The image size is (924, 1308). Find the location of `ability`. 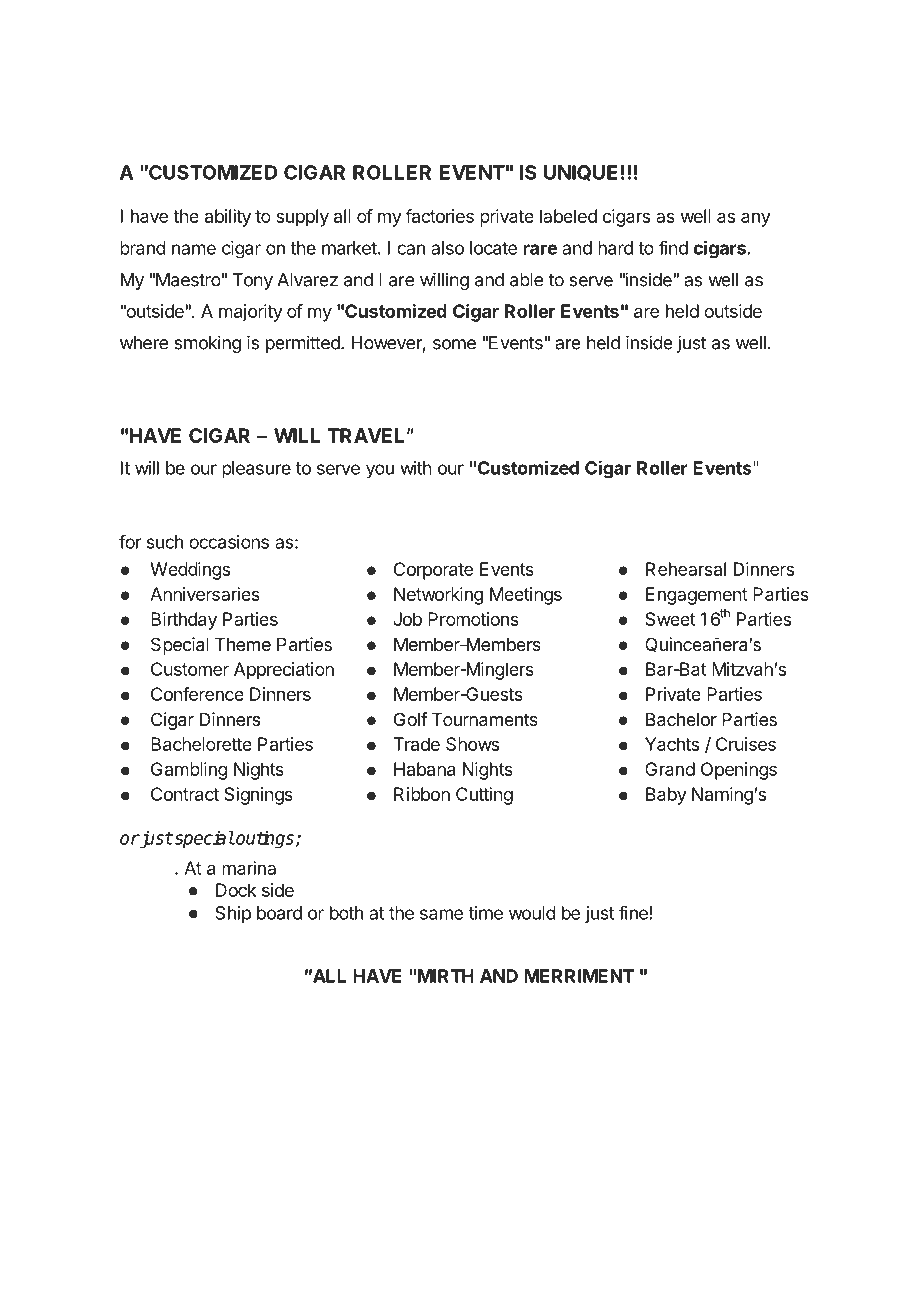

ability is located at coordinates (228, 218).
